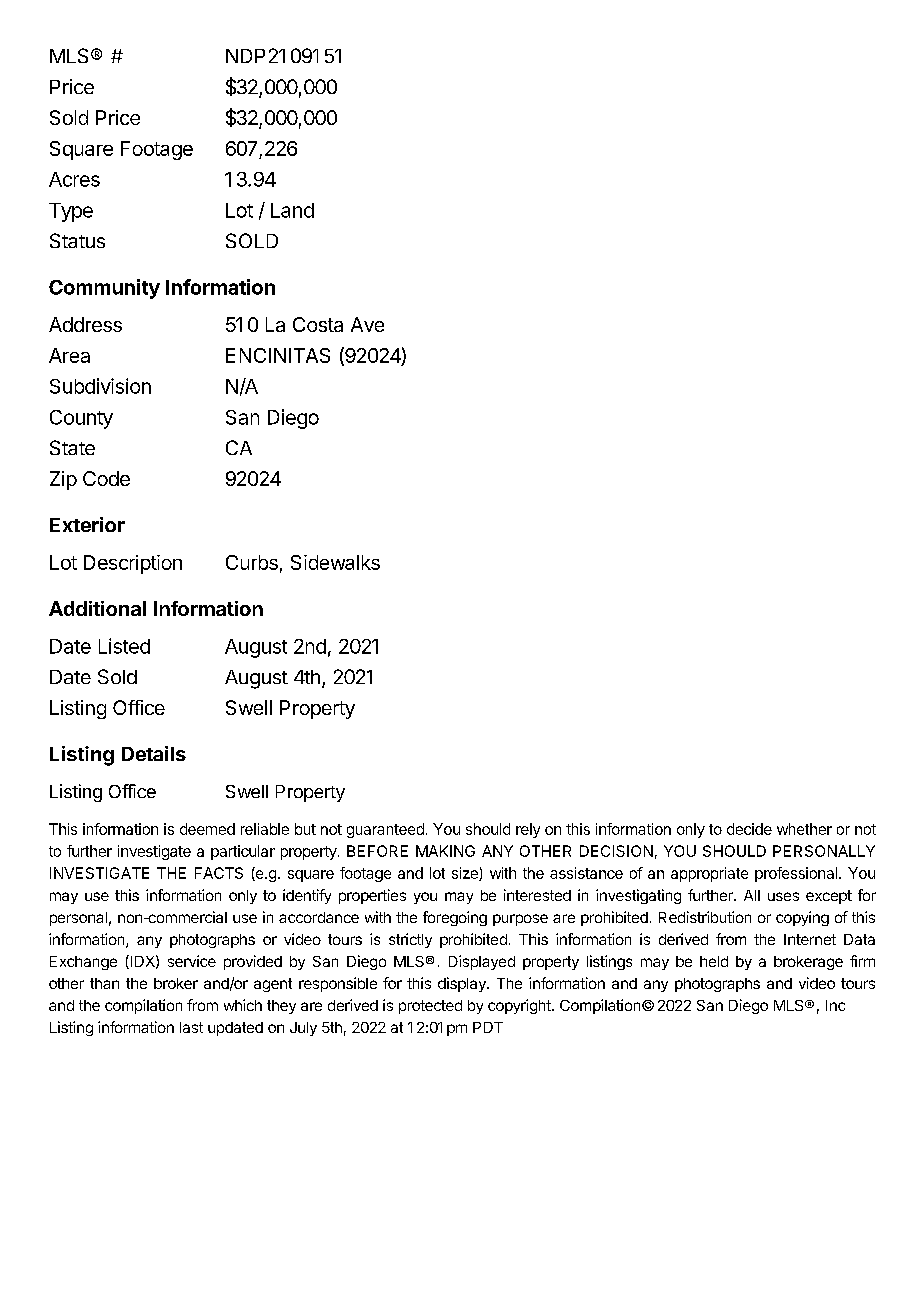  Describe the element at coordinates (71, 212) in the screenshot. I see `Type` at that location.
